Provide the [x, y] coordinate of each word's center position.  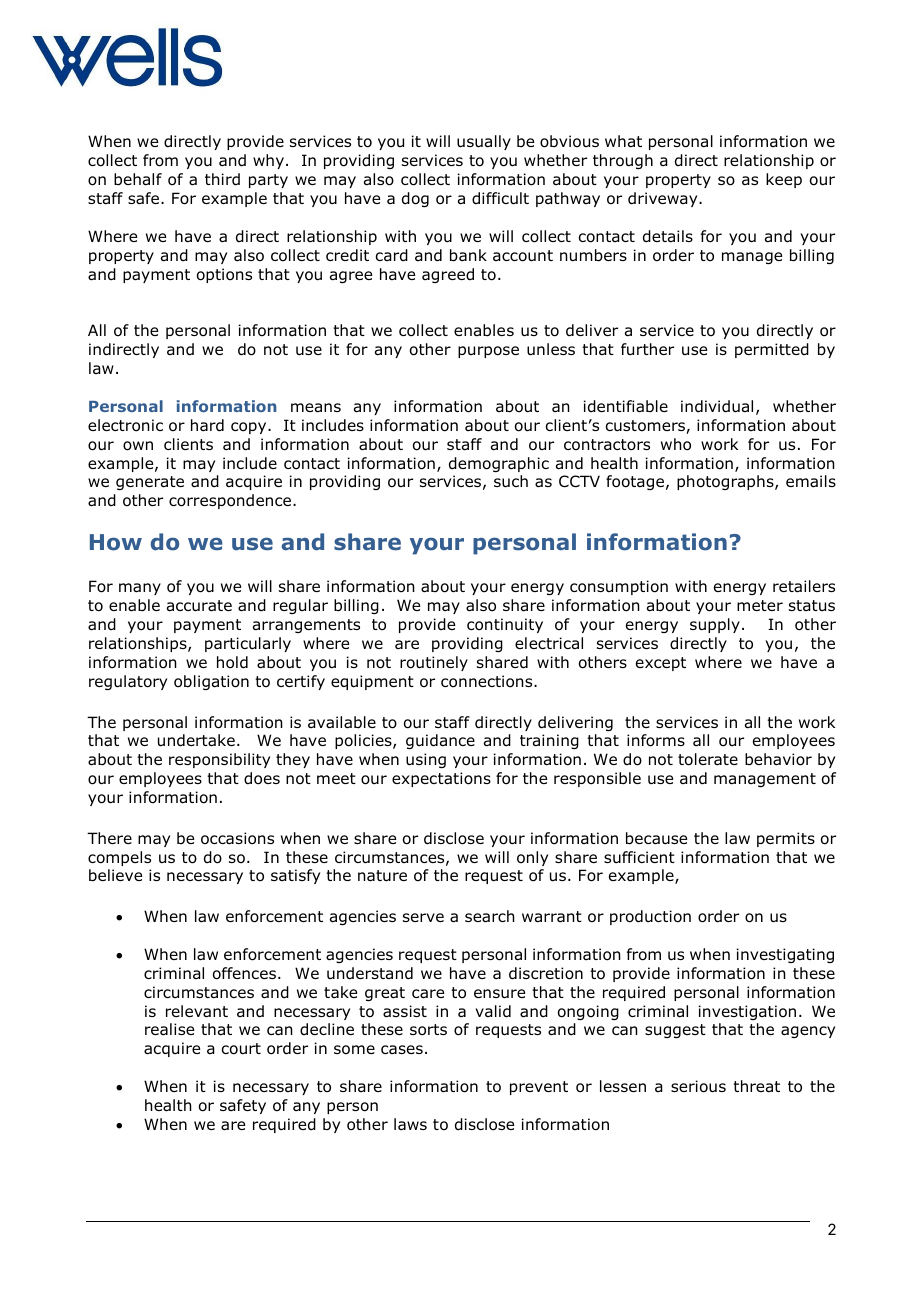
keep [784, 180]
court [241, 1049]
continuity [505, 625]
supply [715, 625]
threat [756, 1086]
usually [484, 142]
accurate [199, 606]
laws [410, 1124]
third [222, 179]
